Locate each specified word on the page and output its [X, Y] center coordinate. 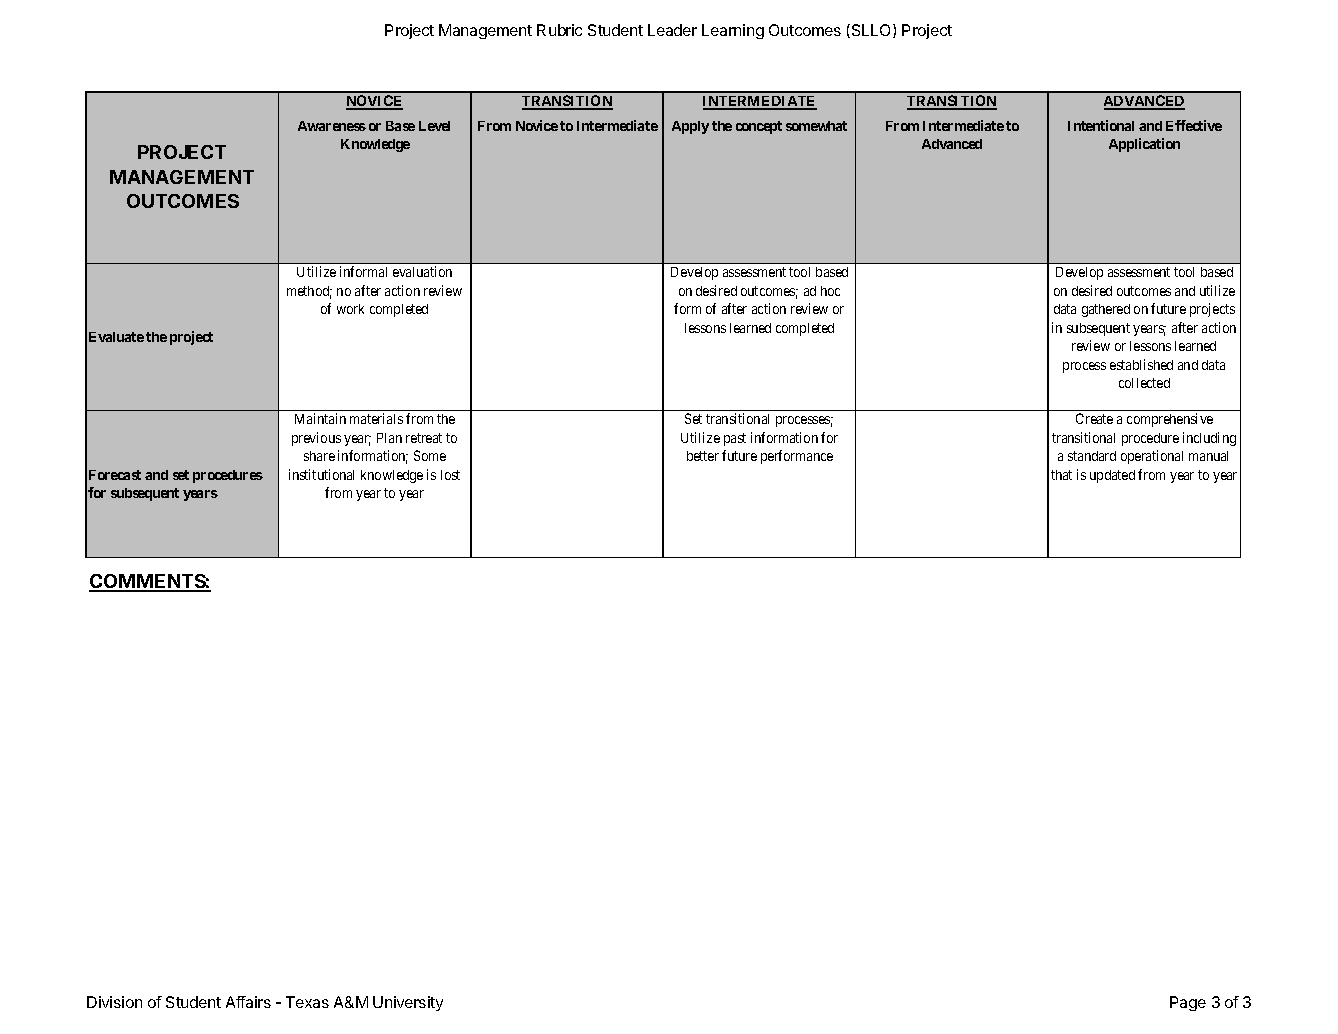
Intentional [1101, 125]
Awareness [332, 126]
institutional [321, 474]
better [703, 456]
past [735, 439]
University [408, 1003]
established [1141, 364]
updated [1112, 476]
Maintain [320, 418]
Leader [672, 30]
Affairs [248, 1002]
